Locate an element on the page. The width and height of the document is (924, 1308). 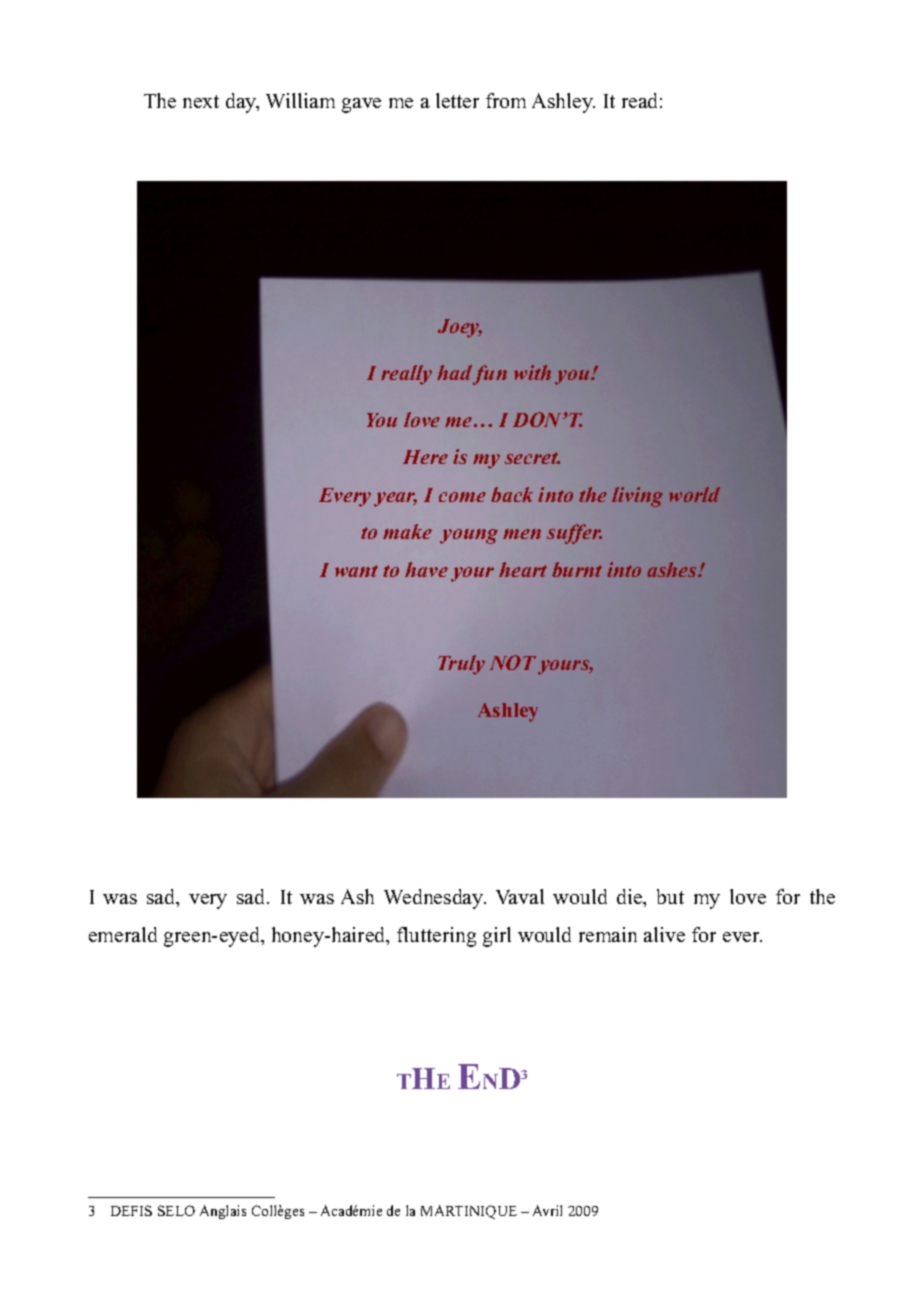
letter is located at coordinates (457, 100).
